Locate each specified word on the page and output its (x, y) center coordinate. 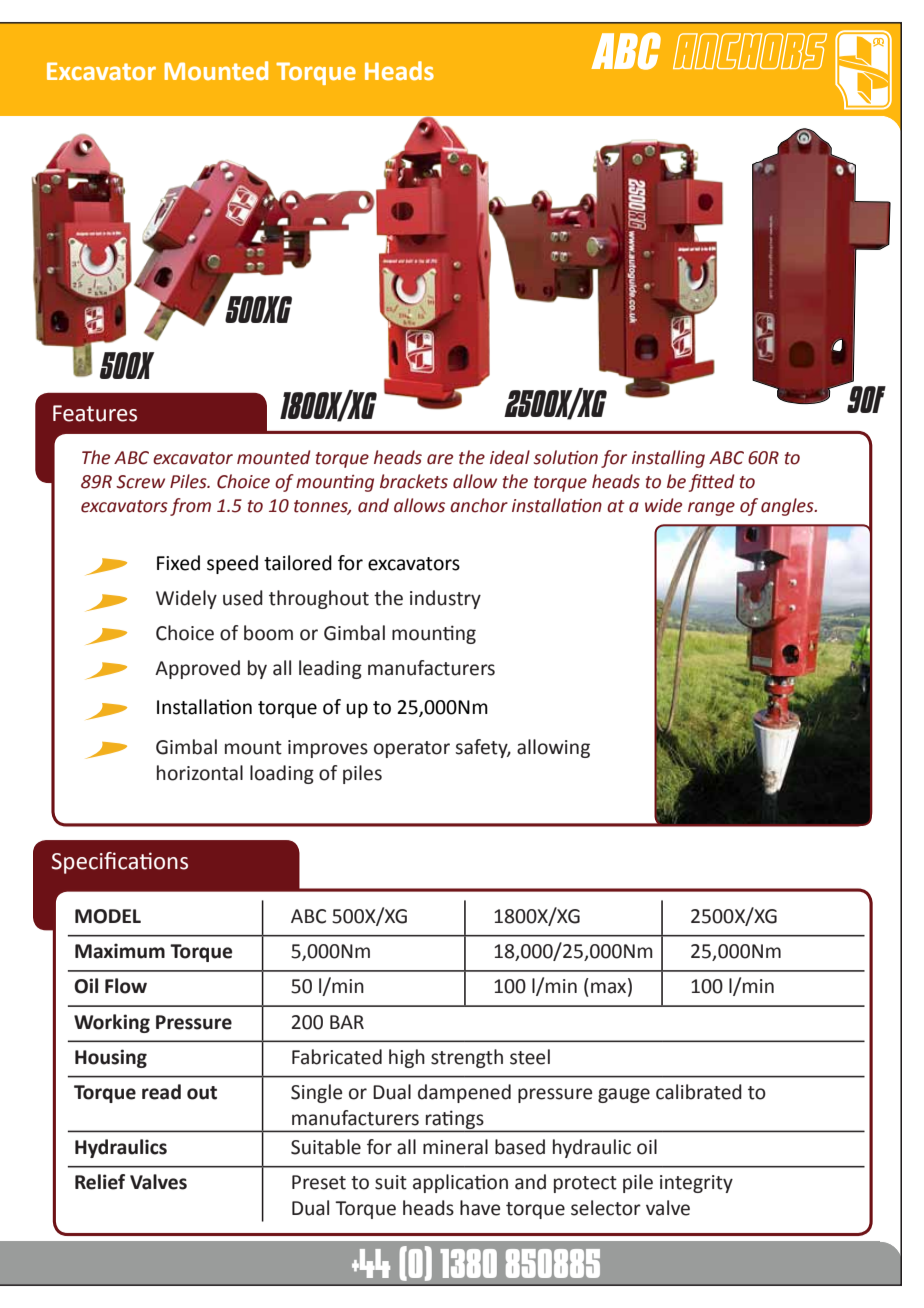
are (440, 459)
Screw (140, 482)
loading (282, 774)
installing (668, 459)
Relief (100, 1182)
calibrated (699, 1092)
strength (467, 1058)
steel (530, 1057)
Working (112, 1023)
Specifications (120, 863)
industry (445, 599)
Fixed (178, 563)
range (711, 509)
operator (412, 749)
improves (328, 749)
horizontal (200, 773)
